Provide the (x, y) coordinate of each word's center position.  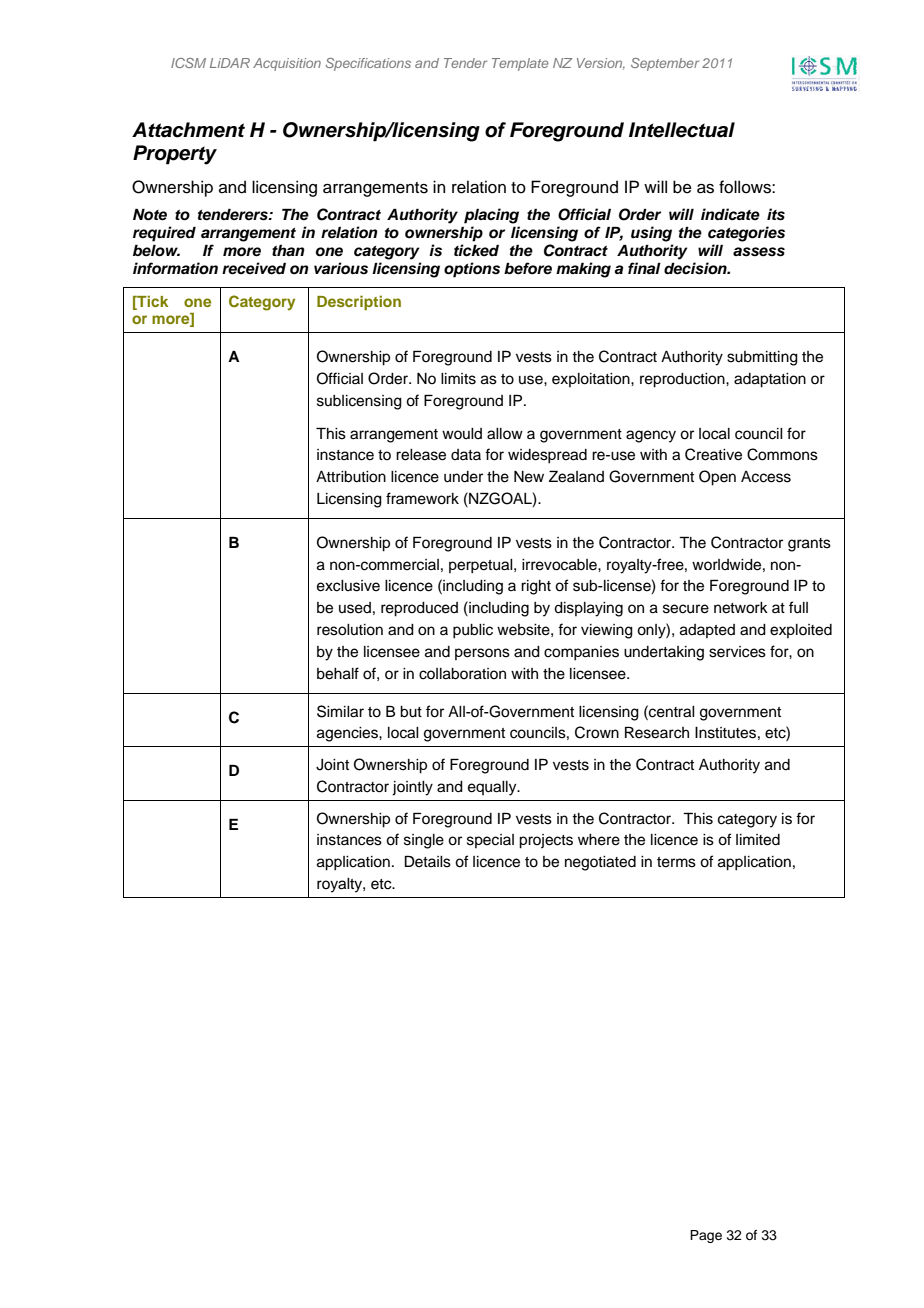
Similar (340, 711)
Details (428, 861)
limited (758, 840)
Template (520, 64)
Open (717, 478)
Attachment (188, 130)
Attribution (351, 477)
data (466, 454)
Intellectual (682, 130)
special (490, 841)
